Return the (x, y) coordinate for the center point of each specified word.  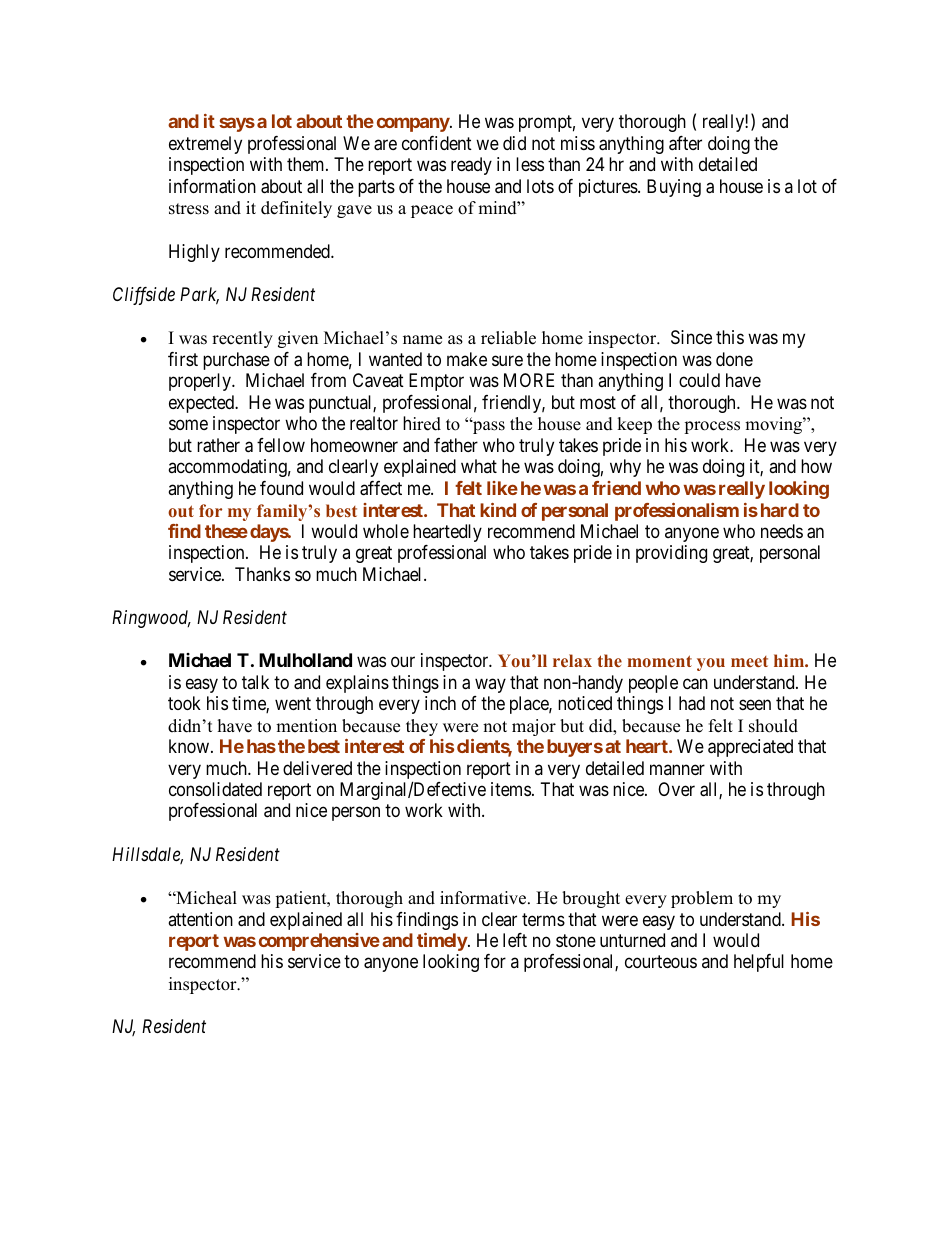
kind (498, 510)
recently (242, 339)
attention (200, 919)
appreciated (750, 748)
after (685, 143)
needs (782, 531)
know (189, 746)
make (467, 359)
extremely (205, 145)
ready (471, 166)
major (534, 727)
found (281, 488)
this (730, 337)
